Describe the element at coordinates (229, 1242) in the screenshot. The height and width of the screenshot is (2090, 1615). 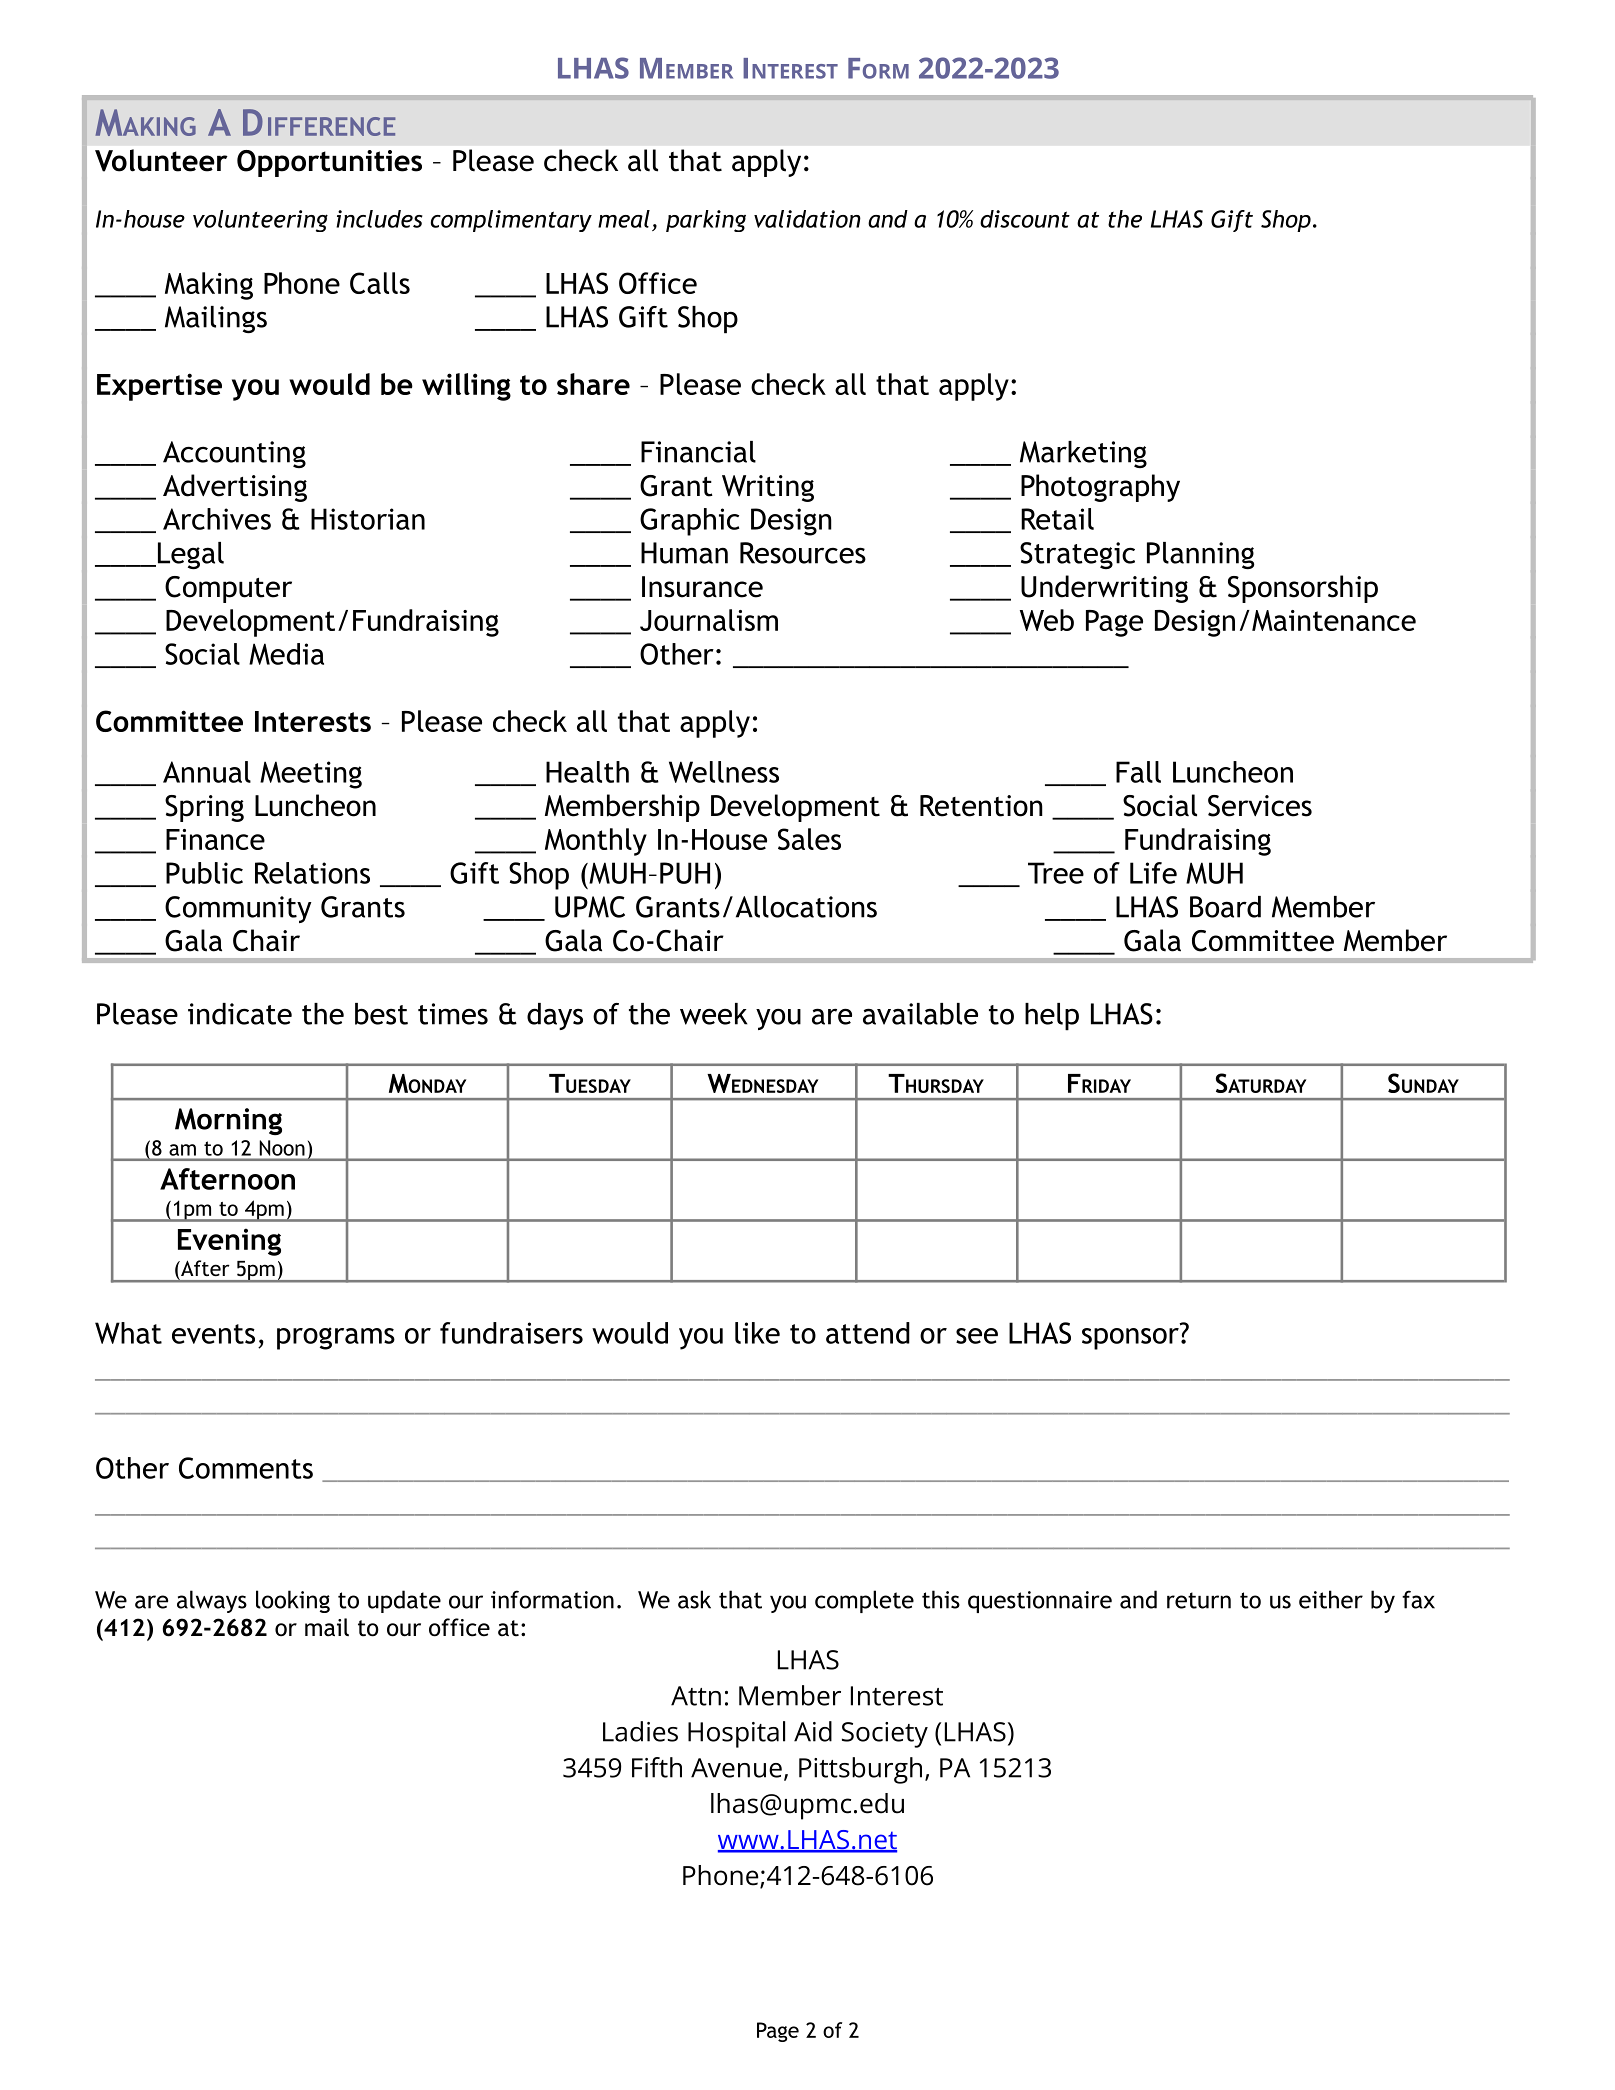
I see `Evening` at that location.
